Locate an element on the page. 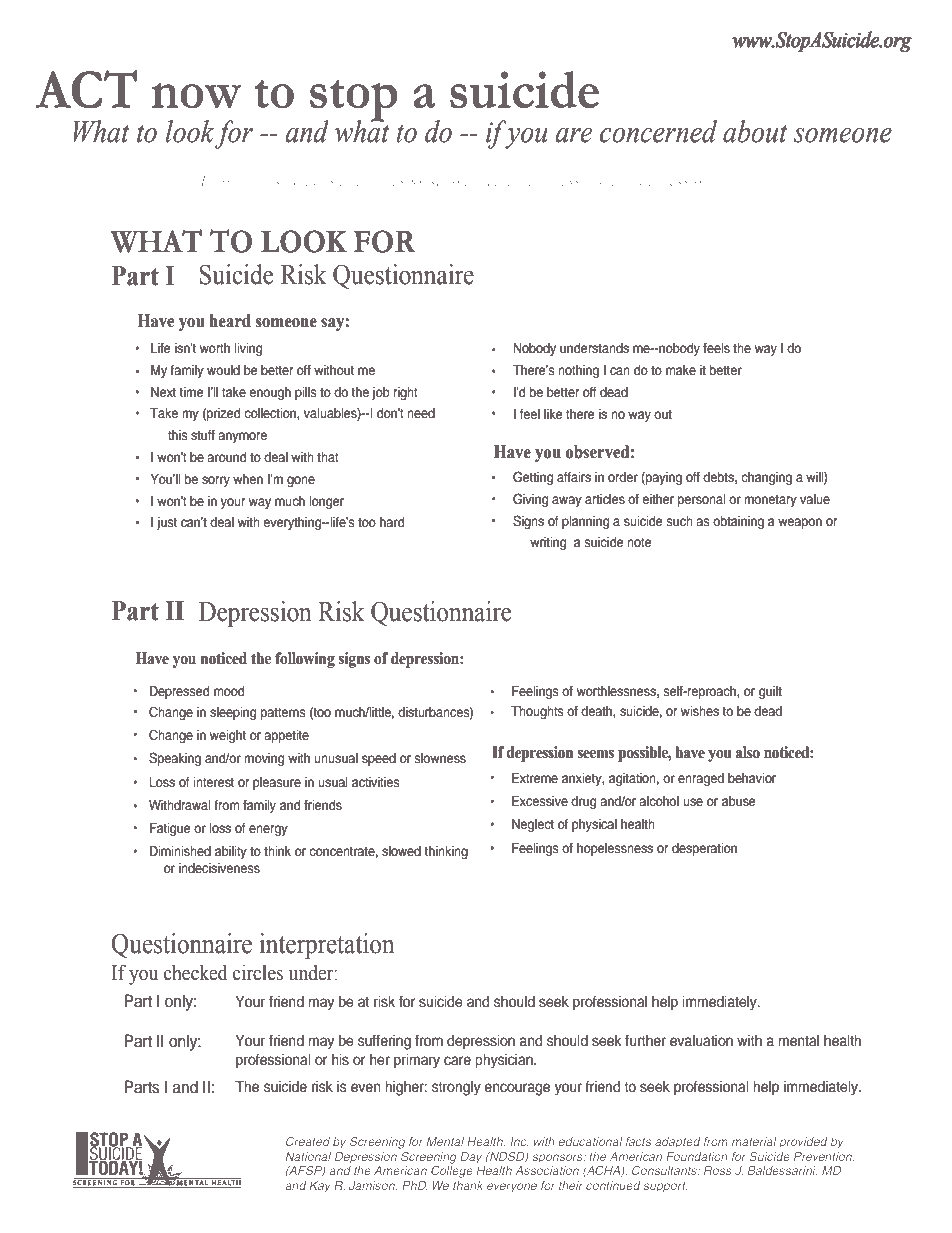  now is located at coordinates (197, 95).
